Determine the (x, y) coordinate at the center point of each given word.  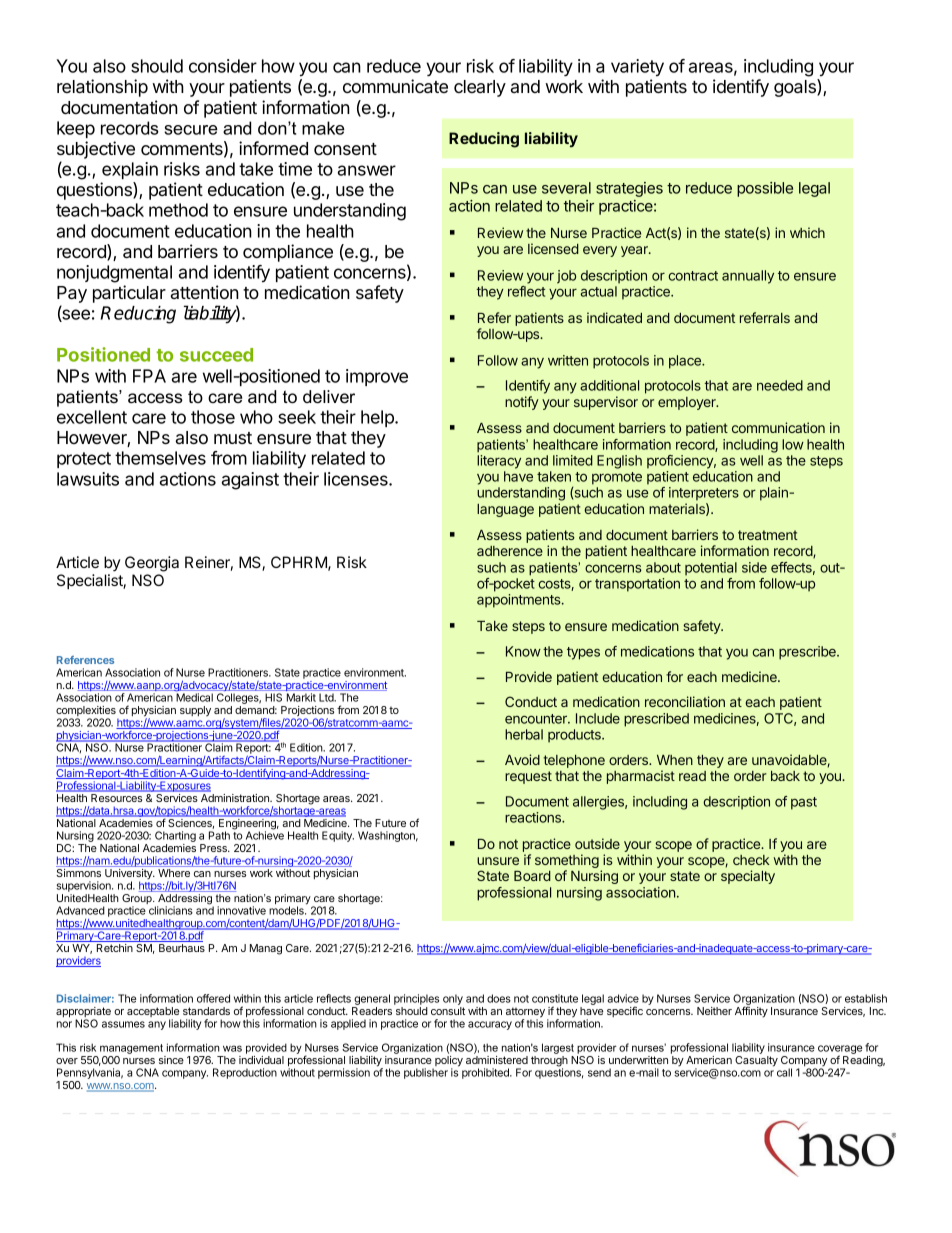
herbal (524, 734)
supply (195, 711)
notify (522, 403)
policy (448, 1062)
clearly (480, 88)
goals (796, 88)
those (213, 417)
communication (778, 427)
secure (191, 130)
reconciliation (685, 701)
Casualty (756, 1061)
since (171, 1060)
